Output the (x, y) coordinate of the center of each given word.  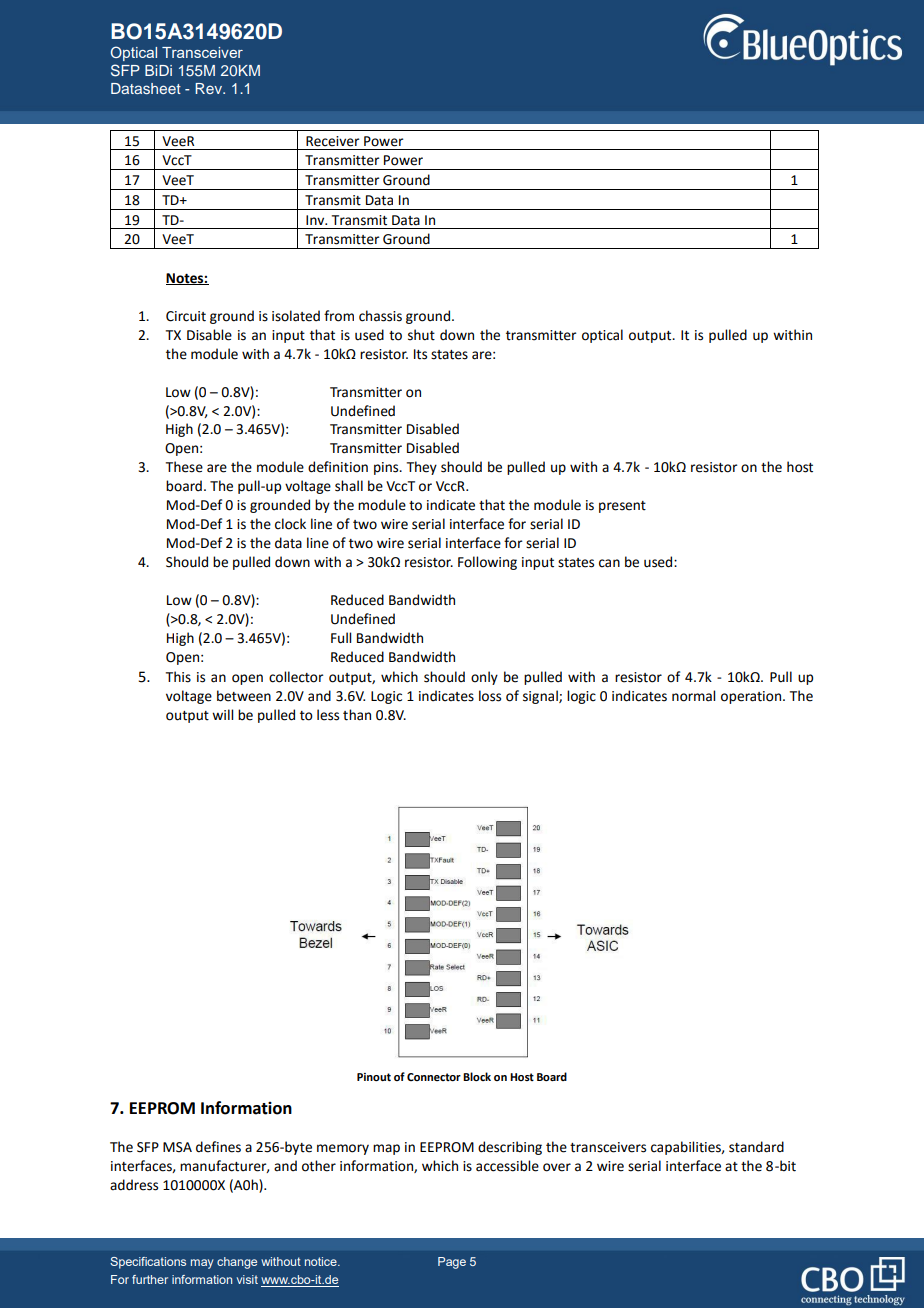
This (178, 677)
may (202, 1264)
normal (693, 696)
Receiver (333, 141)
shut (421, 335)
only (484, 678)
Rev (209, 88)
